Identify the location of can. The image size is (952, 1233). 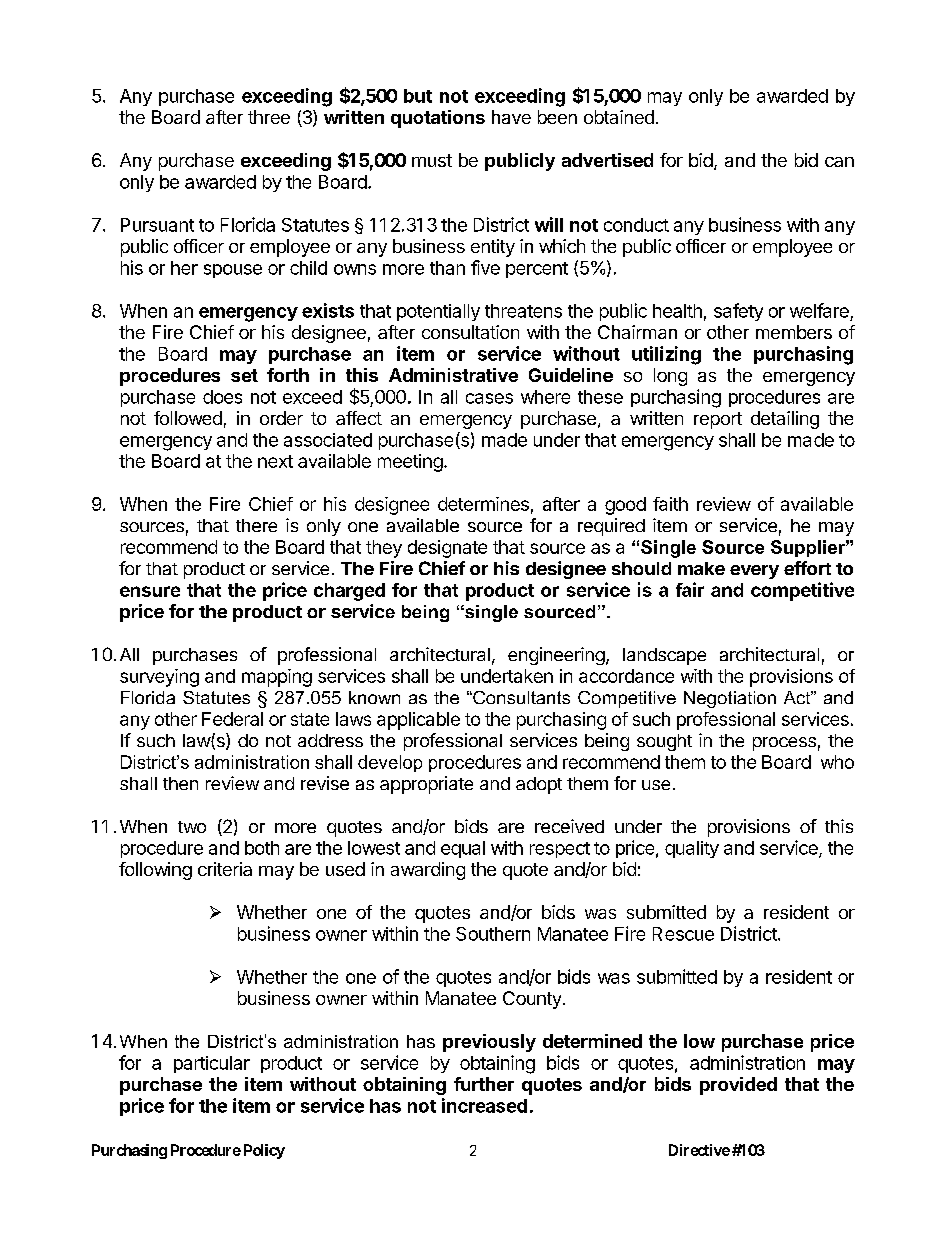
(839, 162).
